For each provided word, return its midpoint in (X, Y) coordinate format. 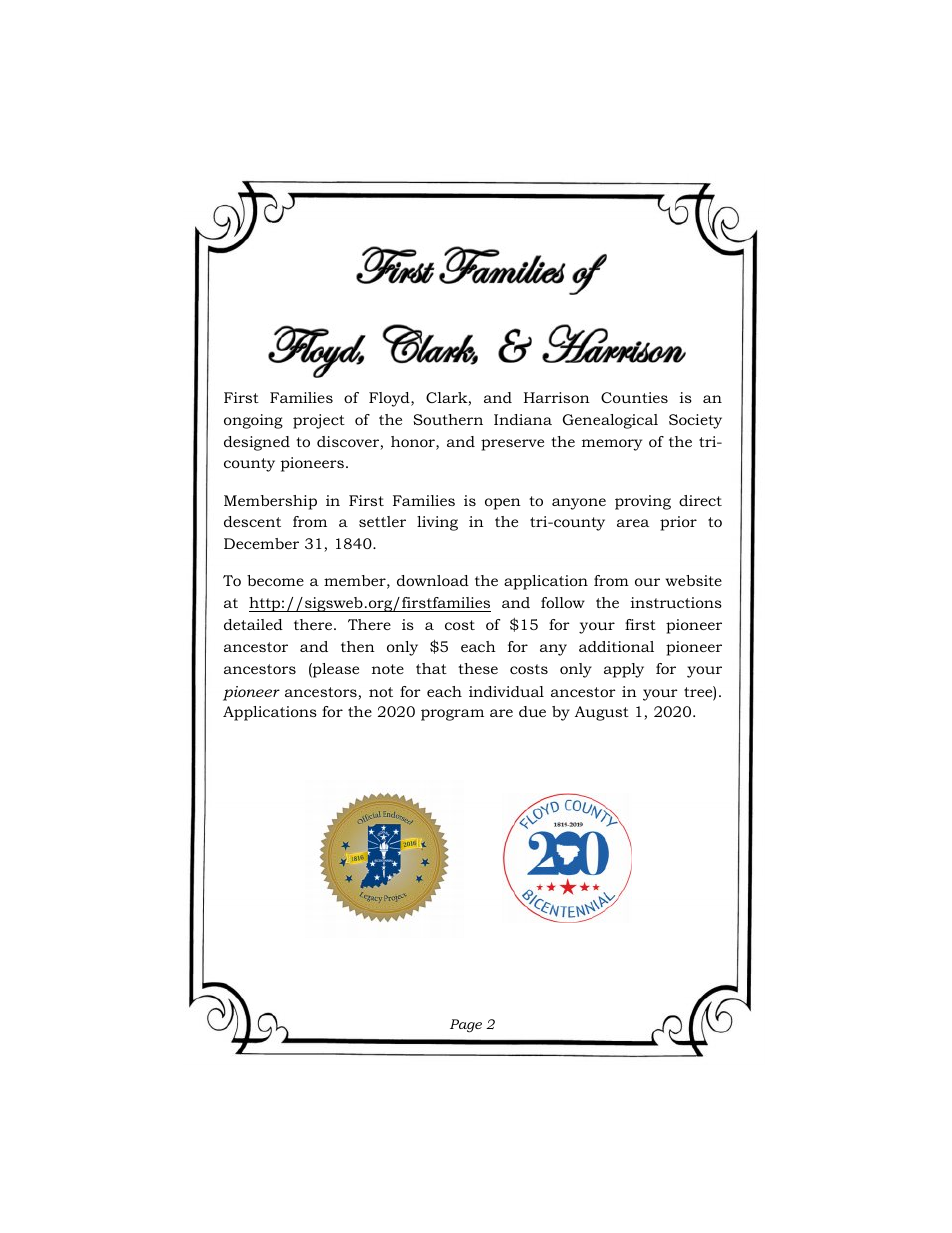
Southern (448, 419)
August (602, 713)
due (532, 711)
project (319, 421)
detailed (253, 624)
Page (466, 1026)
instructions (676, 602)
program (452, 715)
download (433, 580)
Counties (634, 397)
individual (506, 691)
